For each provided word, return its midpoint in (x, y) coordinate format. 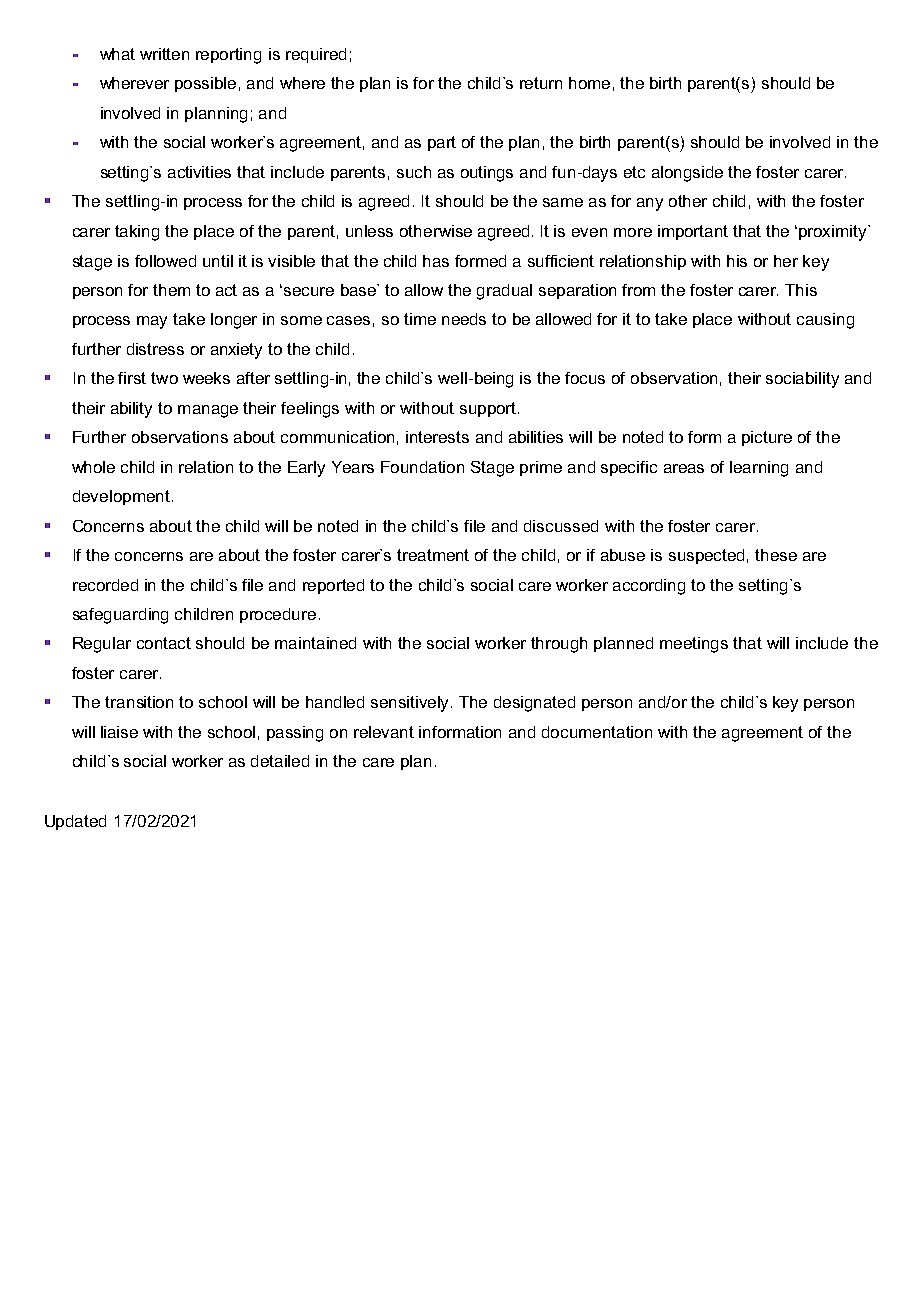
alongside (687, 174)
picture (767, 438)
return (541, 83)
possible (205, 84)
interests (437, 437)
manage (208, 411)
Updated (75, 822)
